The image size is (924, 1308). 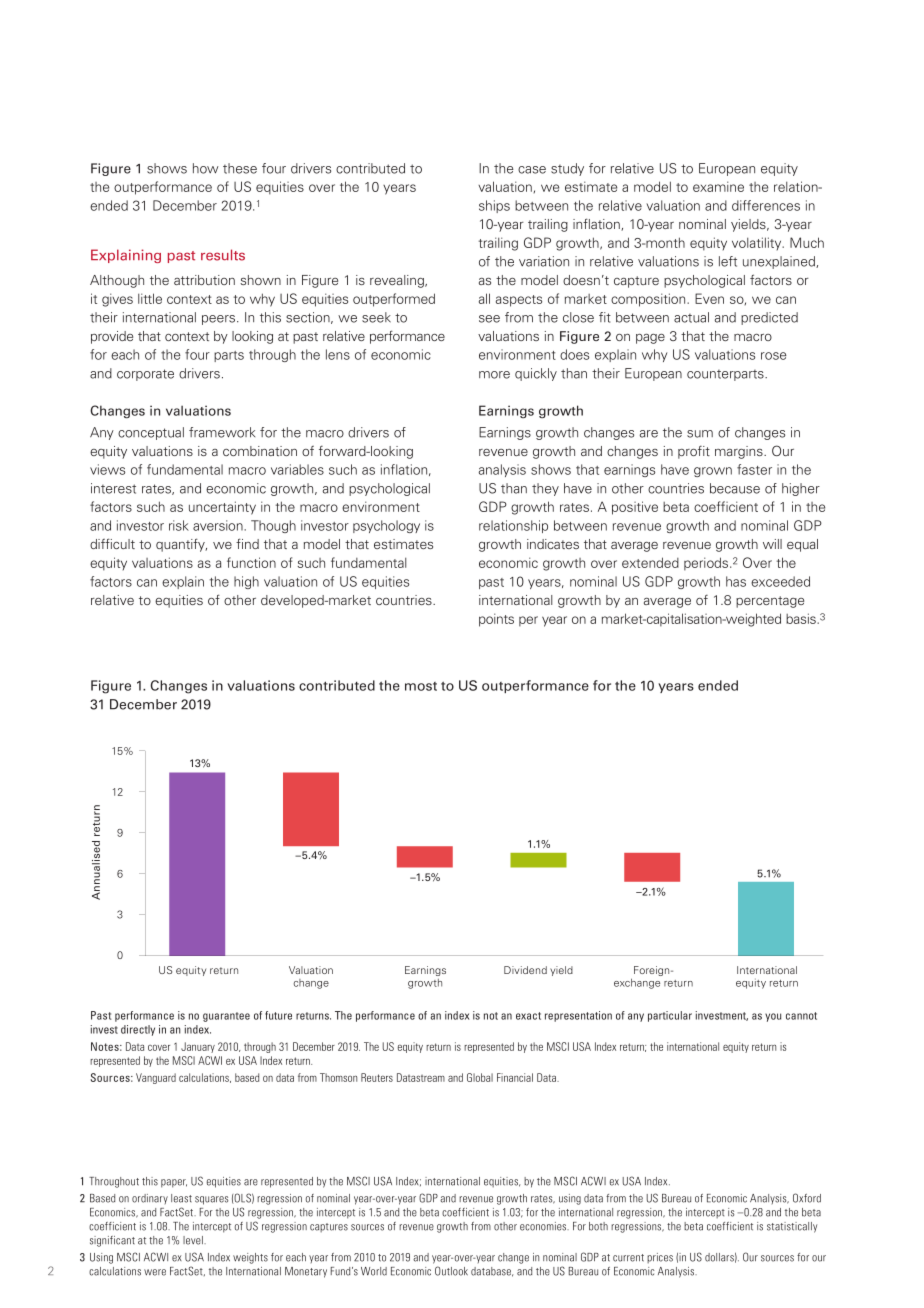 What do you see at coordinates (386, 526) in the page?
I see `psychology` at bounding box center [386, 526].
